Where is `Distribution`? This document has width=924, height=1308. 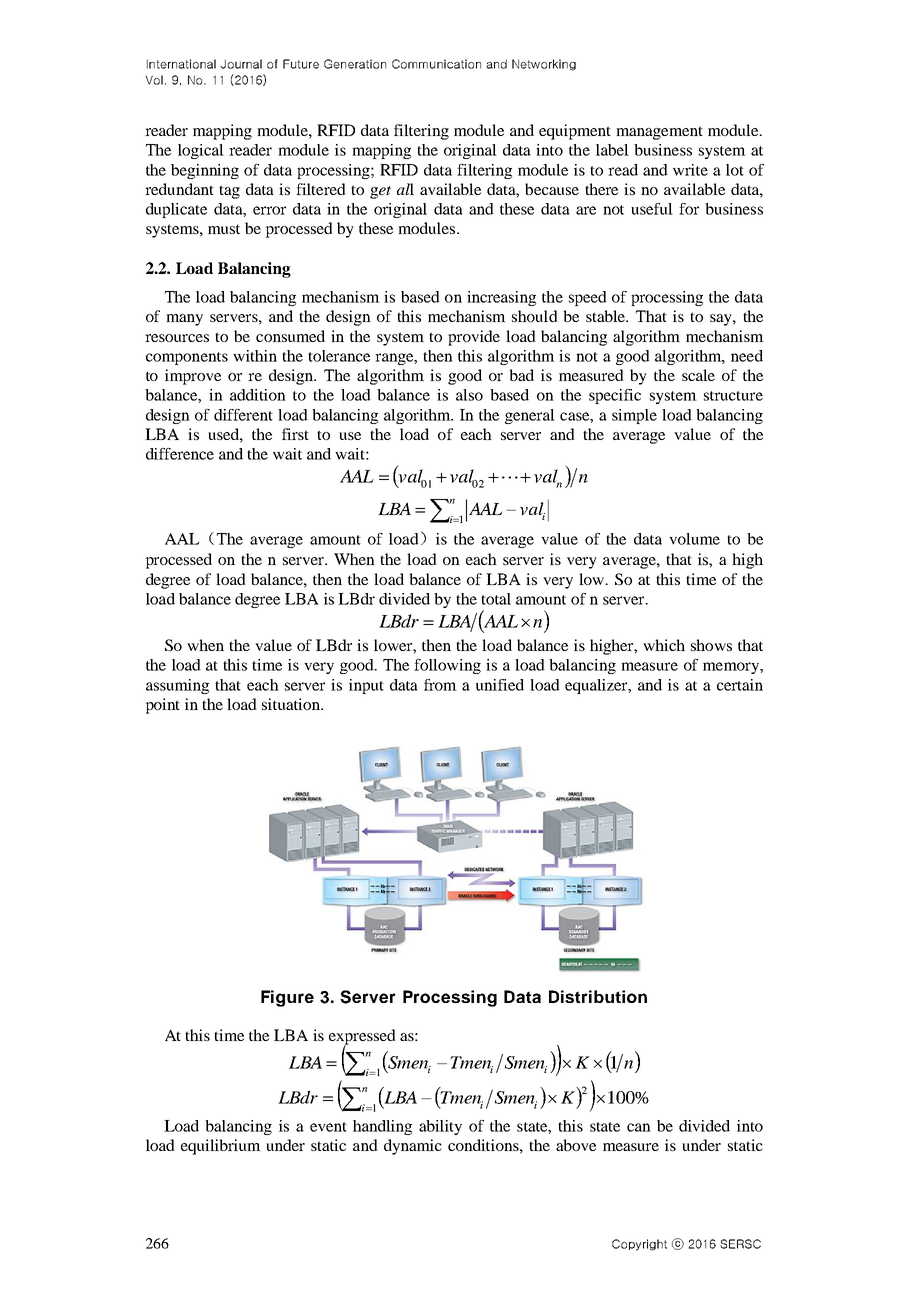
Distribution is located at coordinates (598, 996).
